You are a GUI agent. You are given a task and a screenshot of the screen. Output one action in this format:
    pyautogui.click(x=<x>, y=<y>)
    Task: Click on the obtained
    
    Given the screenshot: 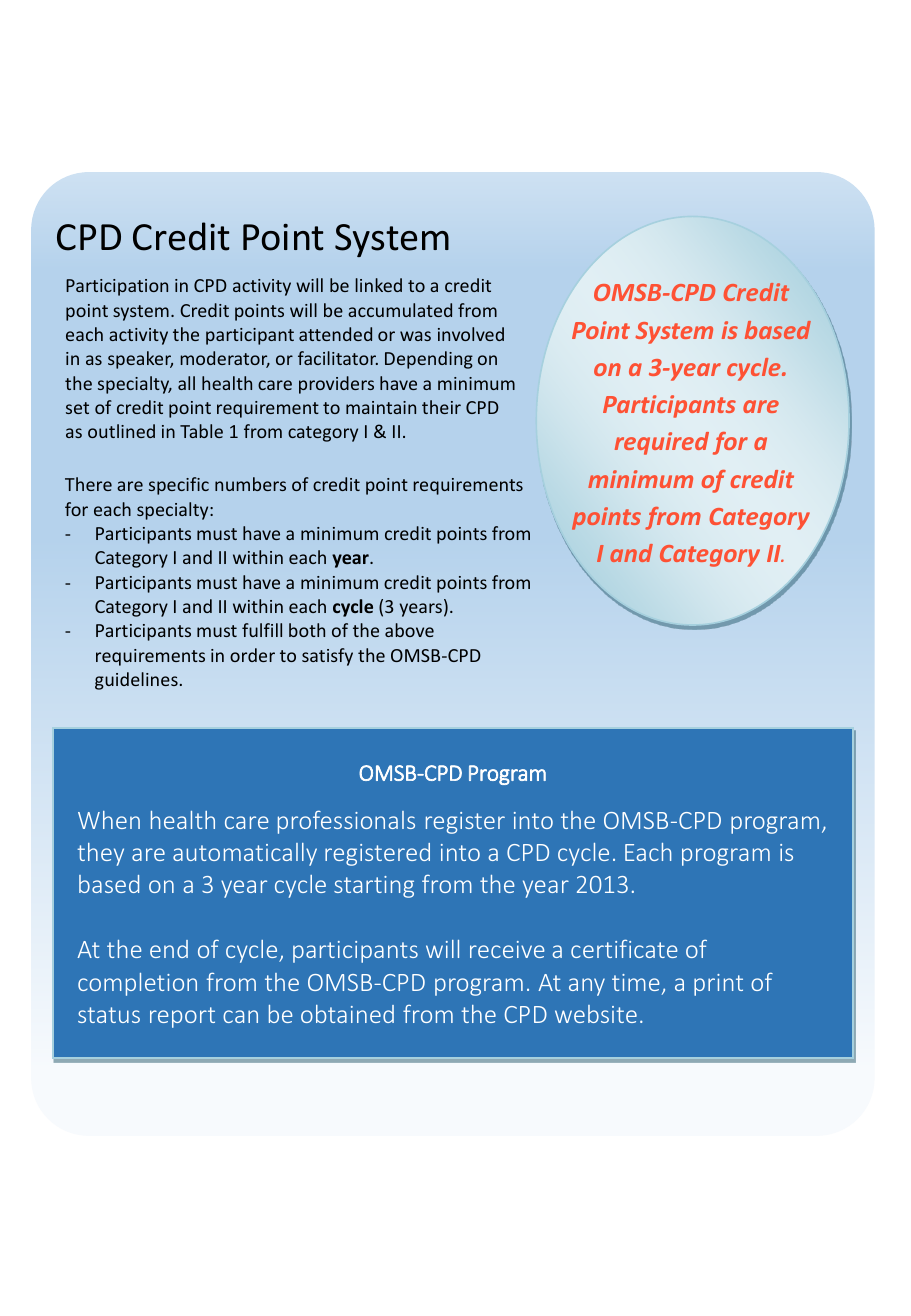 What is the action you would take?
    pyautogui.click(x=347, y=1014)
